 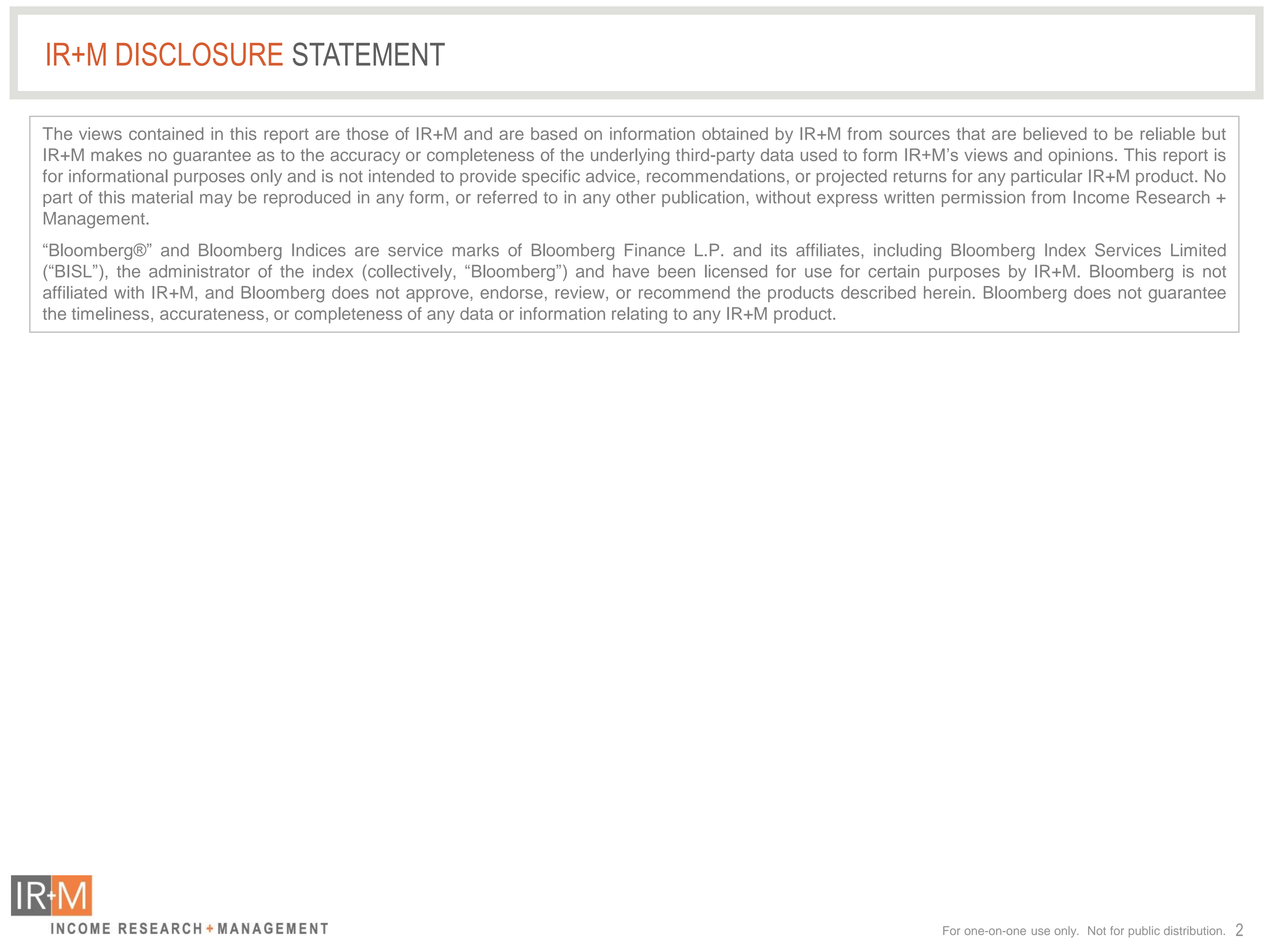 What do you see at coordinates (438, 295) in the screenshot?
I see `approve` at bounding box center [438, 295].
